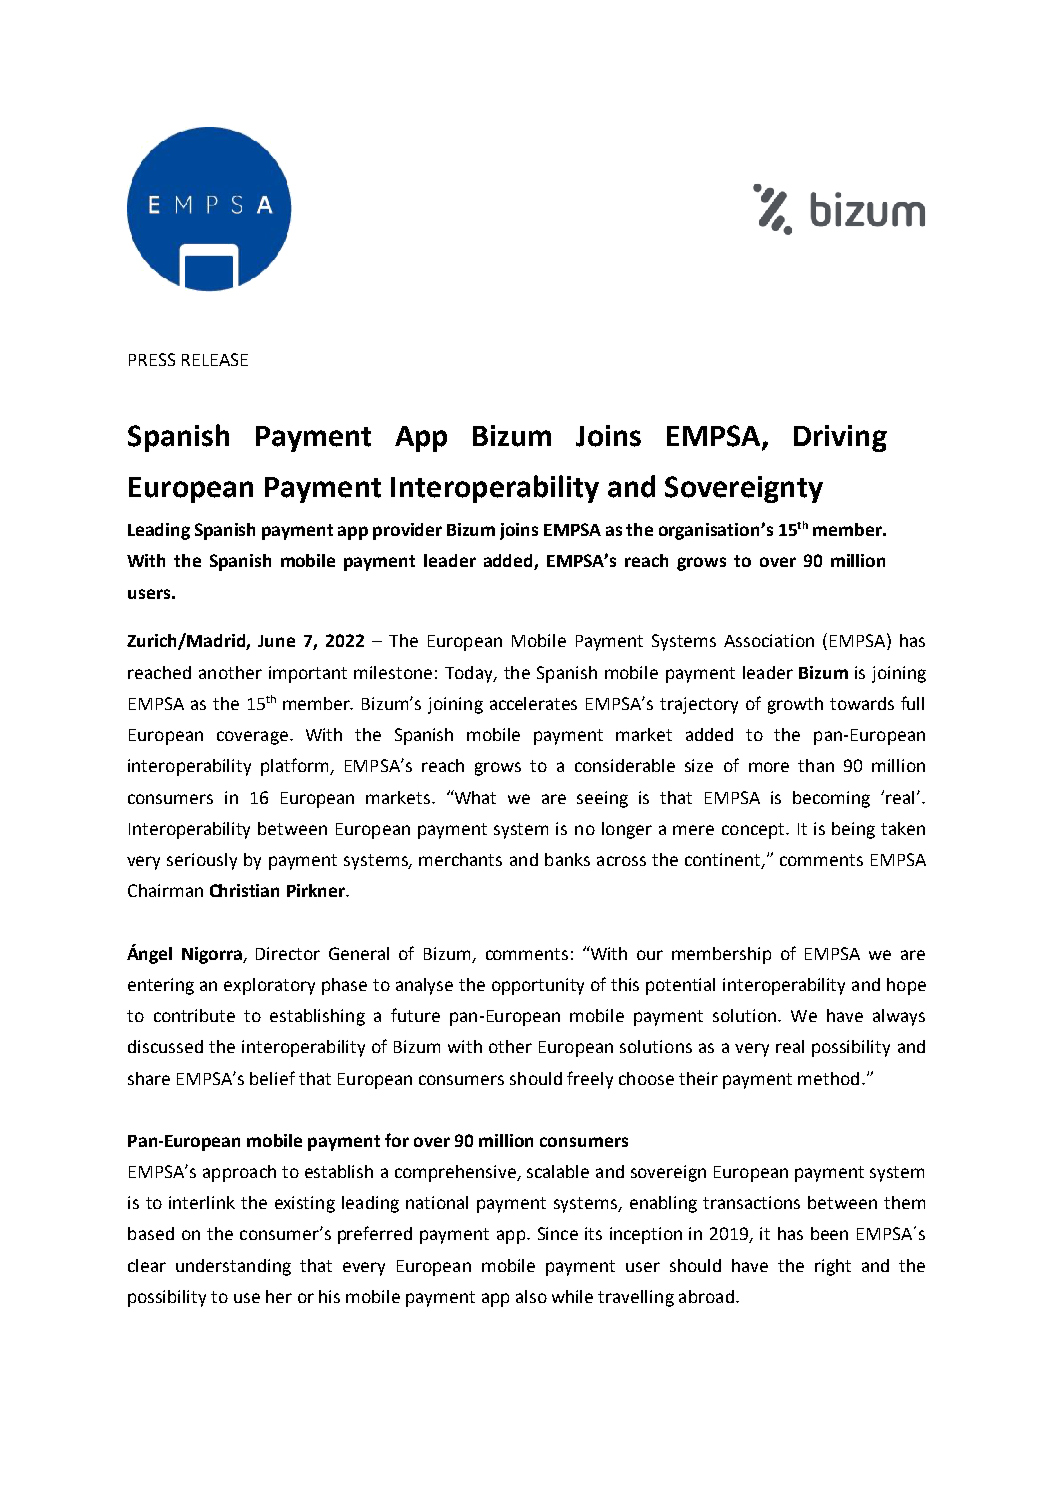 Image resolution: width=1064 pixels, height=1505 pixels. Describe the element at coordinates (470, 674) in the page. I see `Today` at that location.
